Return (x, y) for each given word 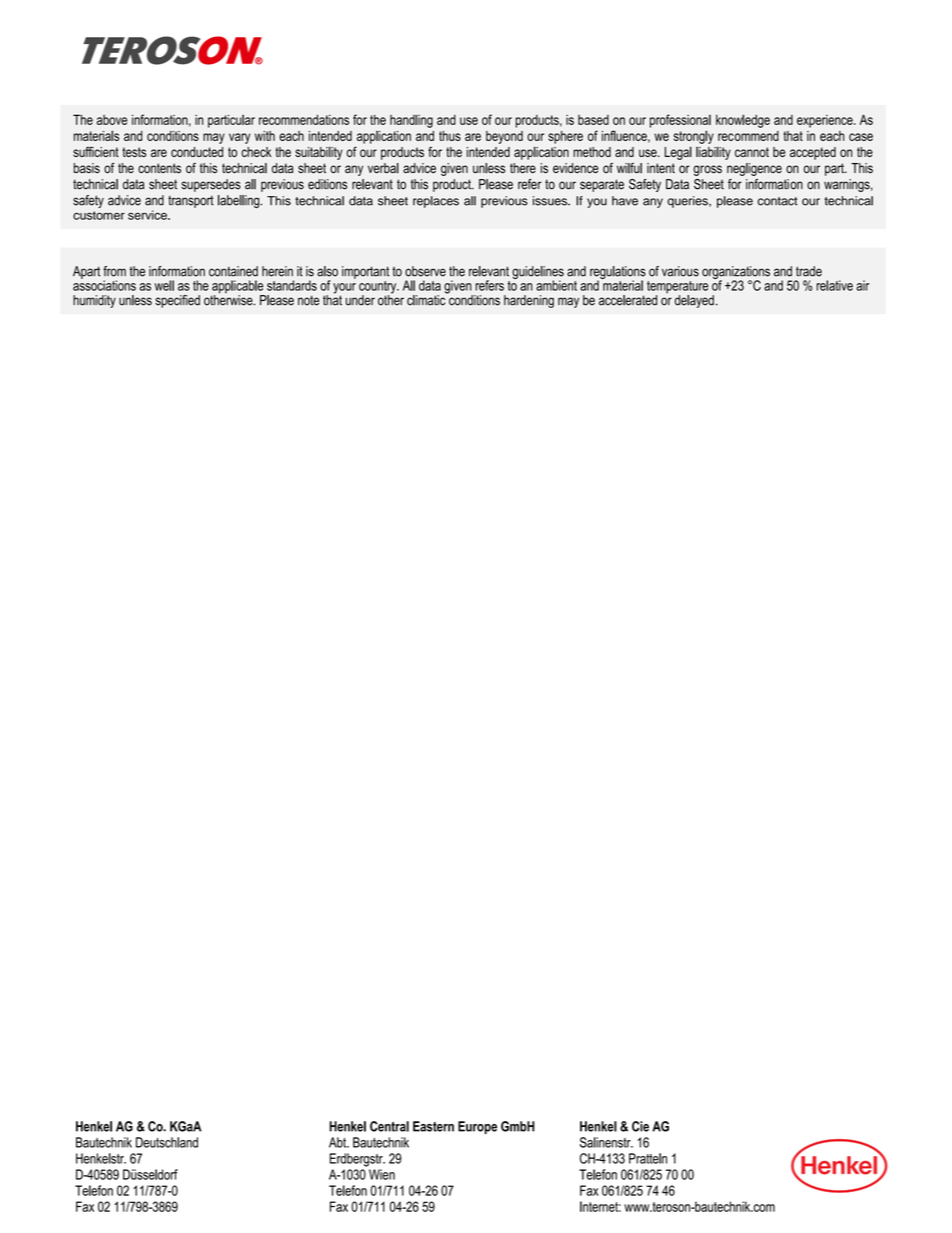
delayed (694, 301)
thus (450, 136)
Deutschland (167, 1142)
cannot (752, 152)
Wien (382, 1174)
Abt (339, 1142)
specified (177, 301)
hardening (529, 301)
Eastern (433, 1126)
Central (389, 1126)
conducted (197, 152)
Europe (477, 1127)
